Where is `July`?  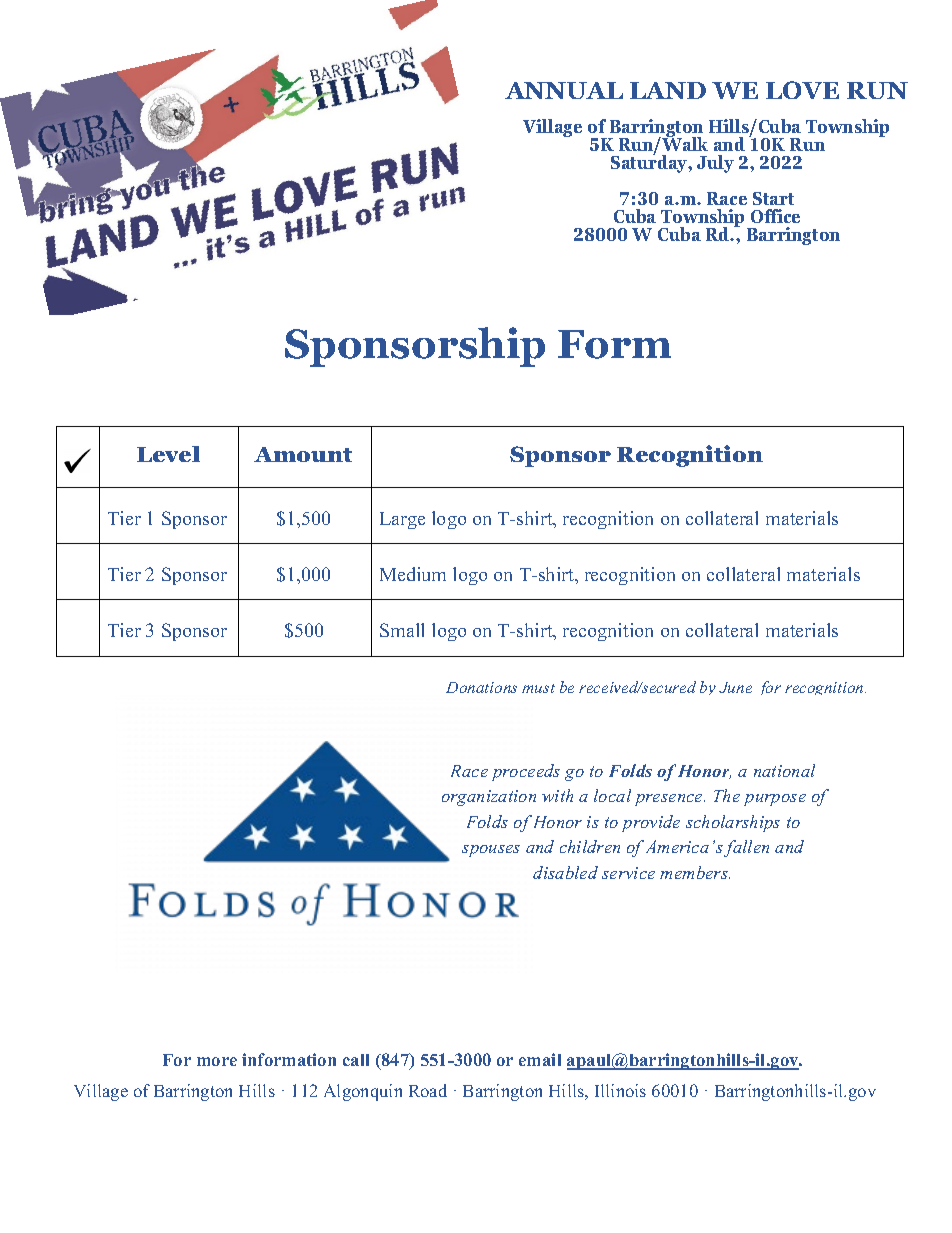 July is located at coordinates (715, 164).
